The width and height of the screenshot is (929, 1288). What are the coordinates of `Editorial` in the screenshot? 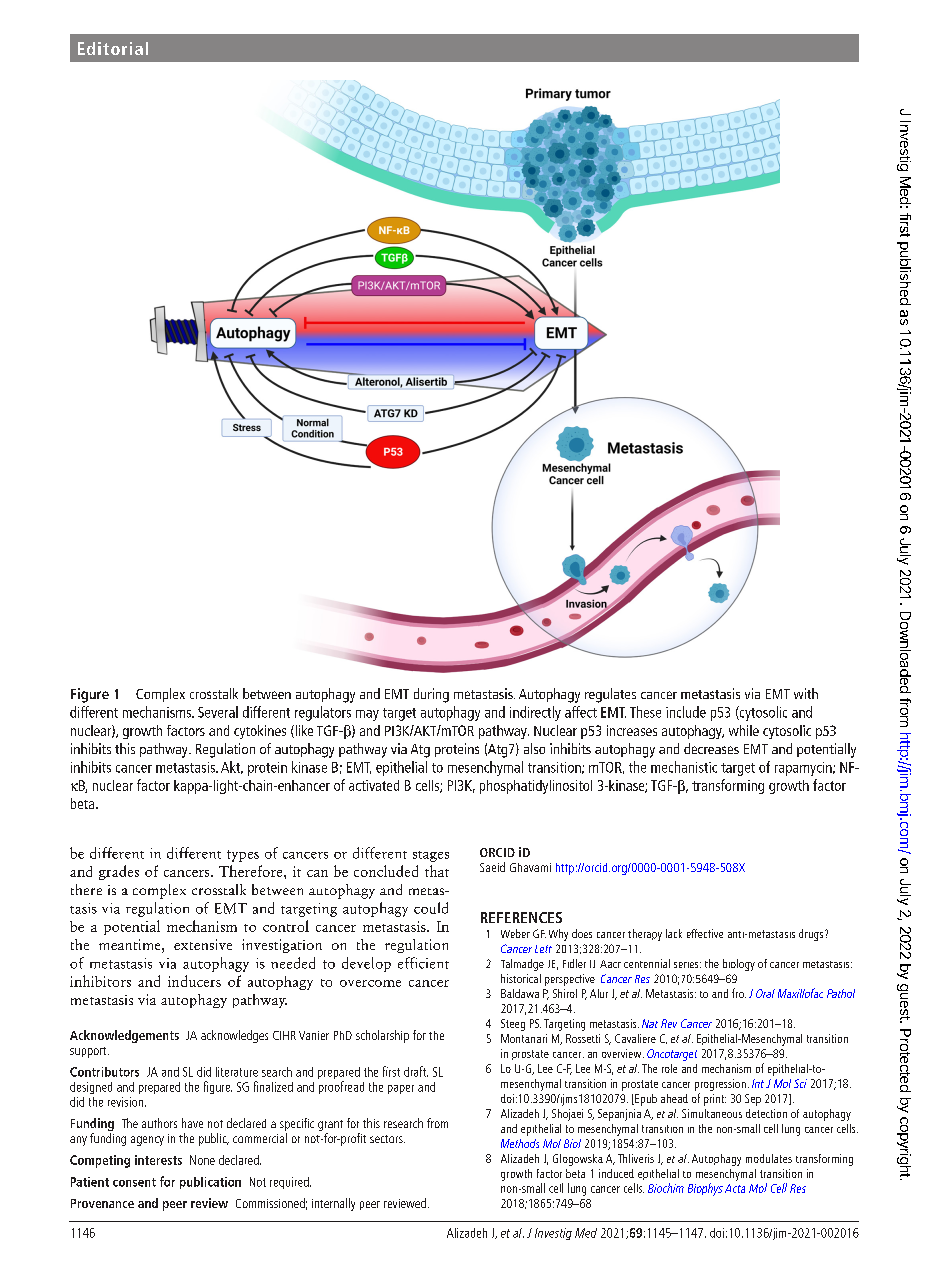 It's located at (113, 48).
